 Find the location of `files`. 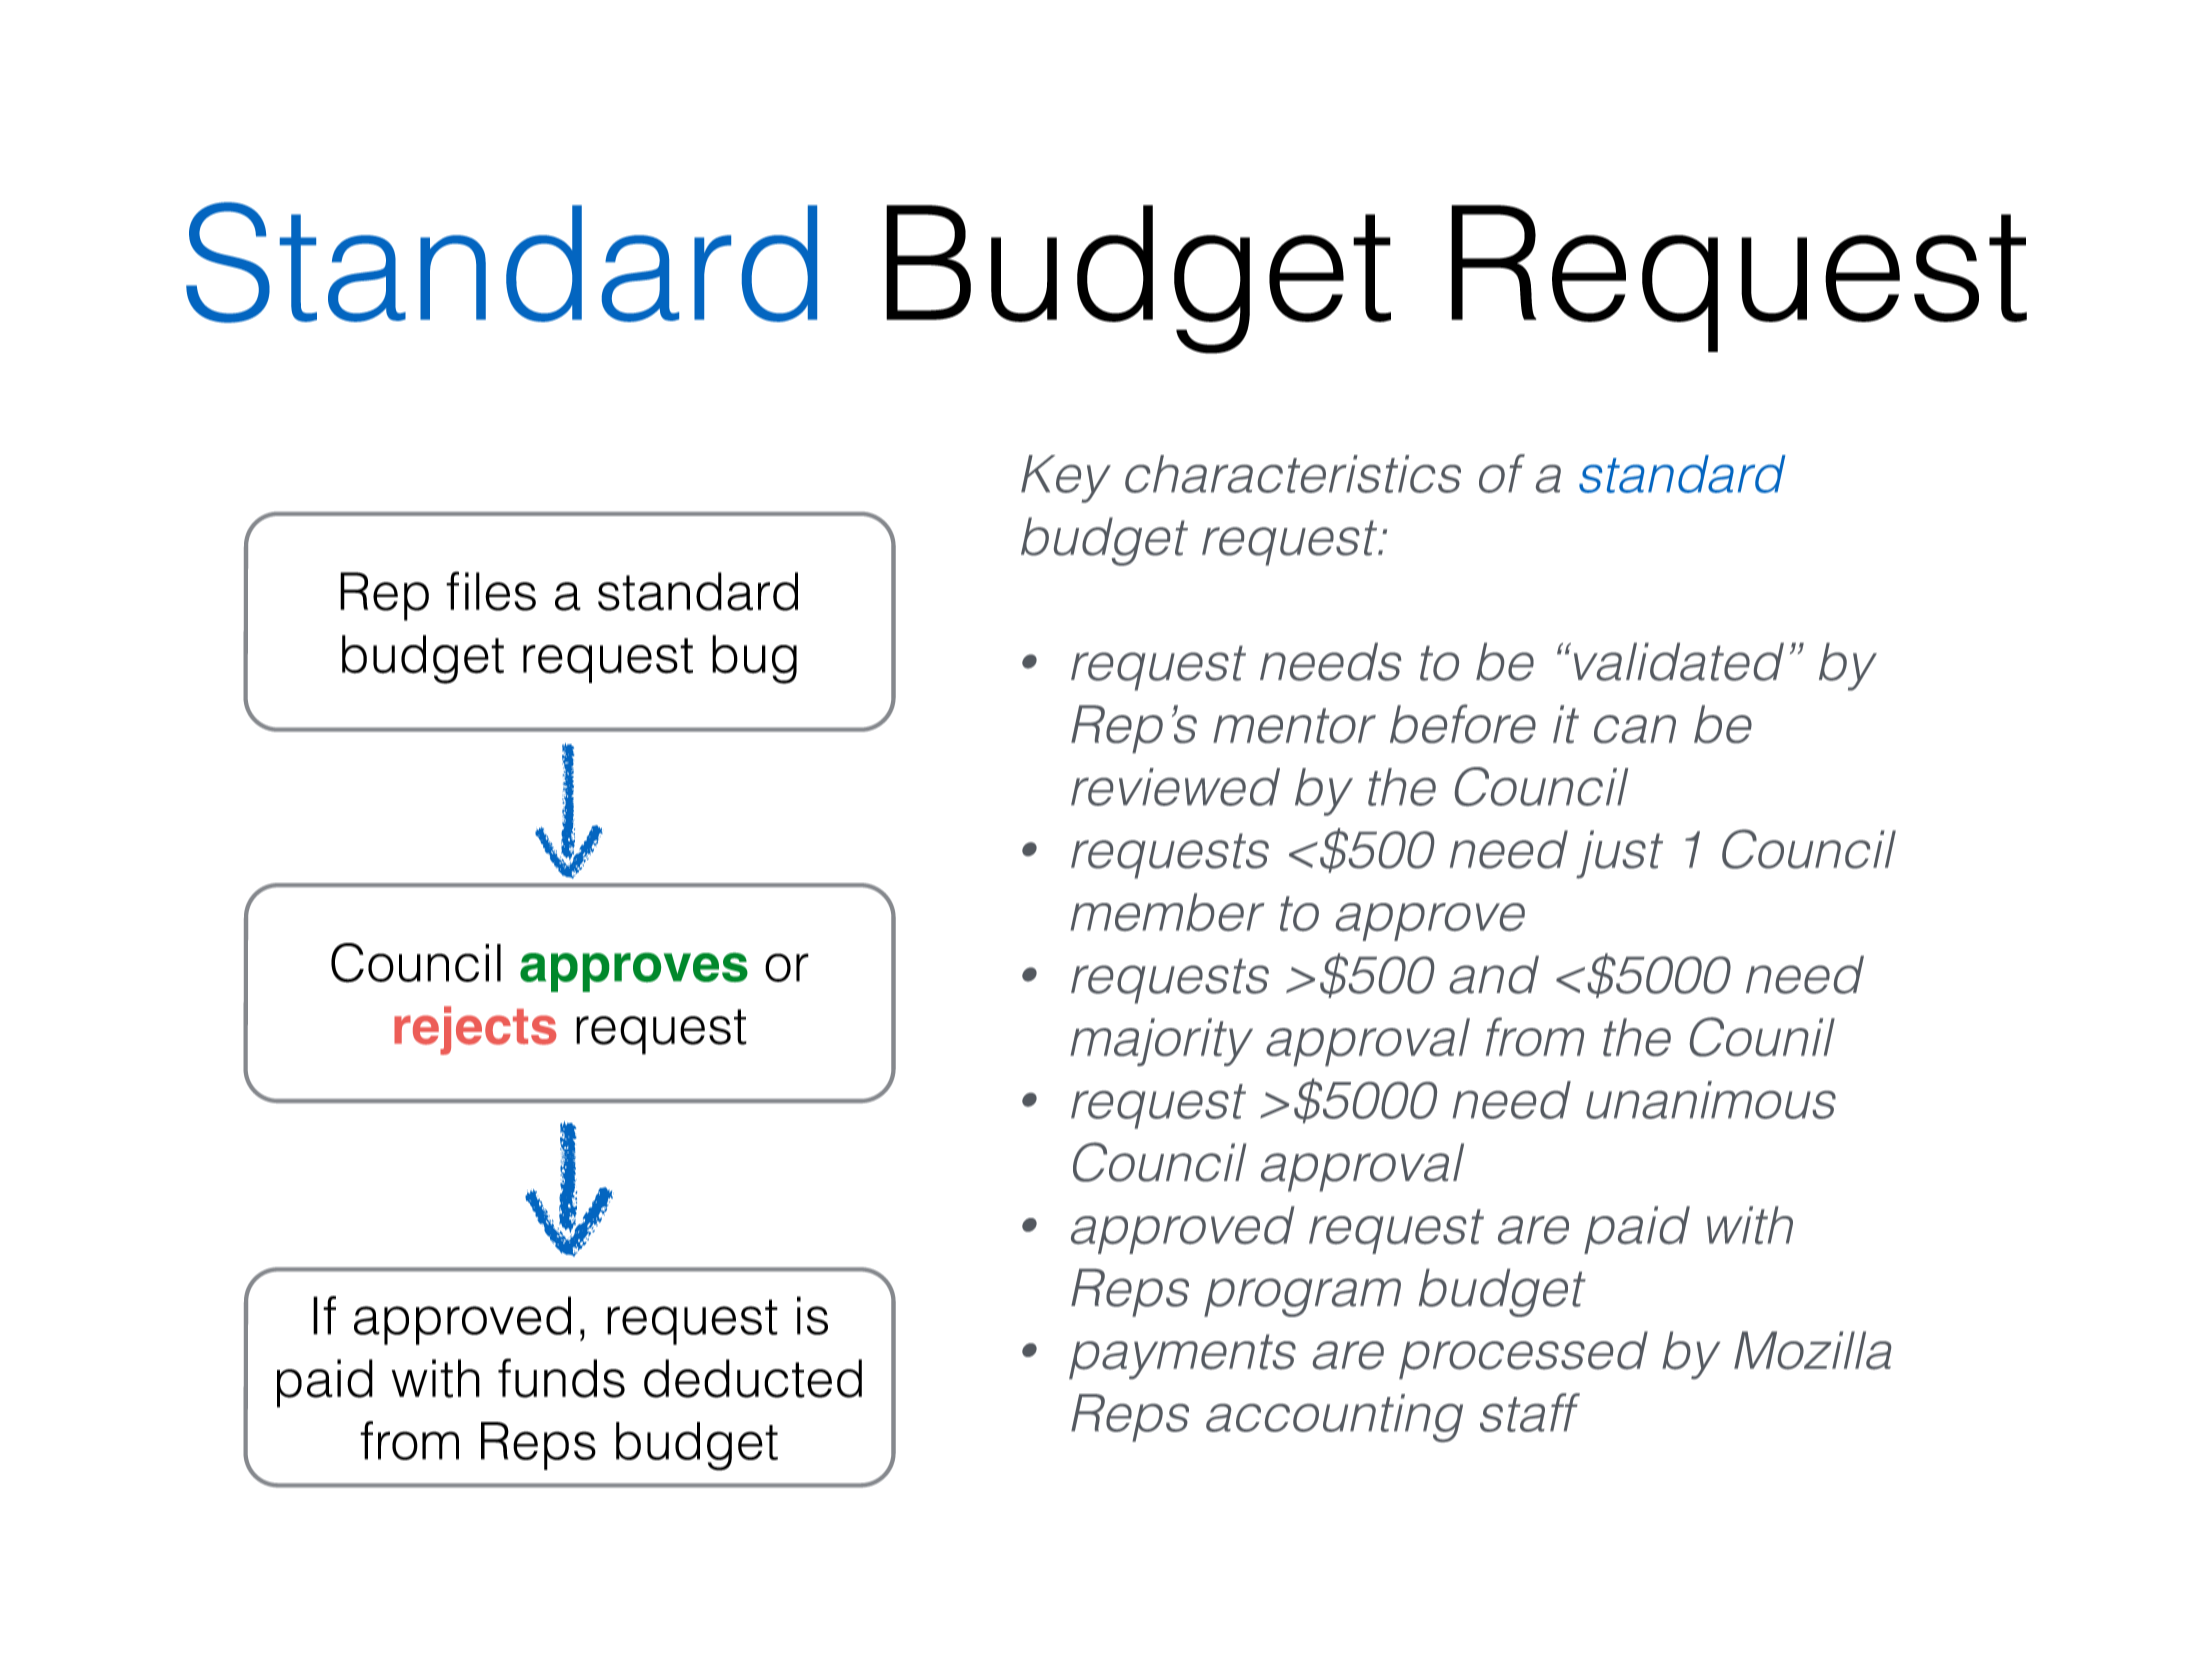

files is located at coordinates (491, 591).
